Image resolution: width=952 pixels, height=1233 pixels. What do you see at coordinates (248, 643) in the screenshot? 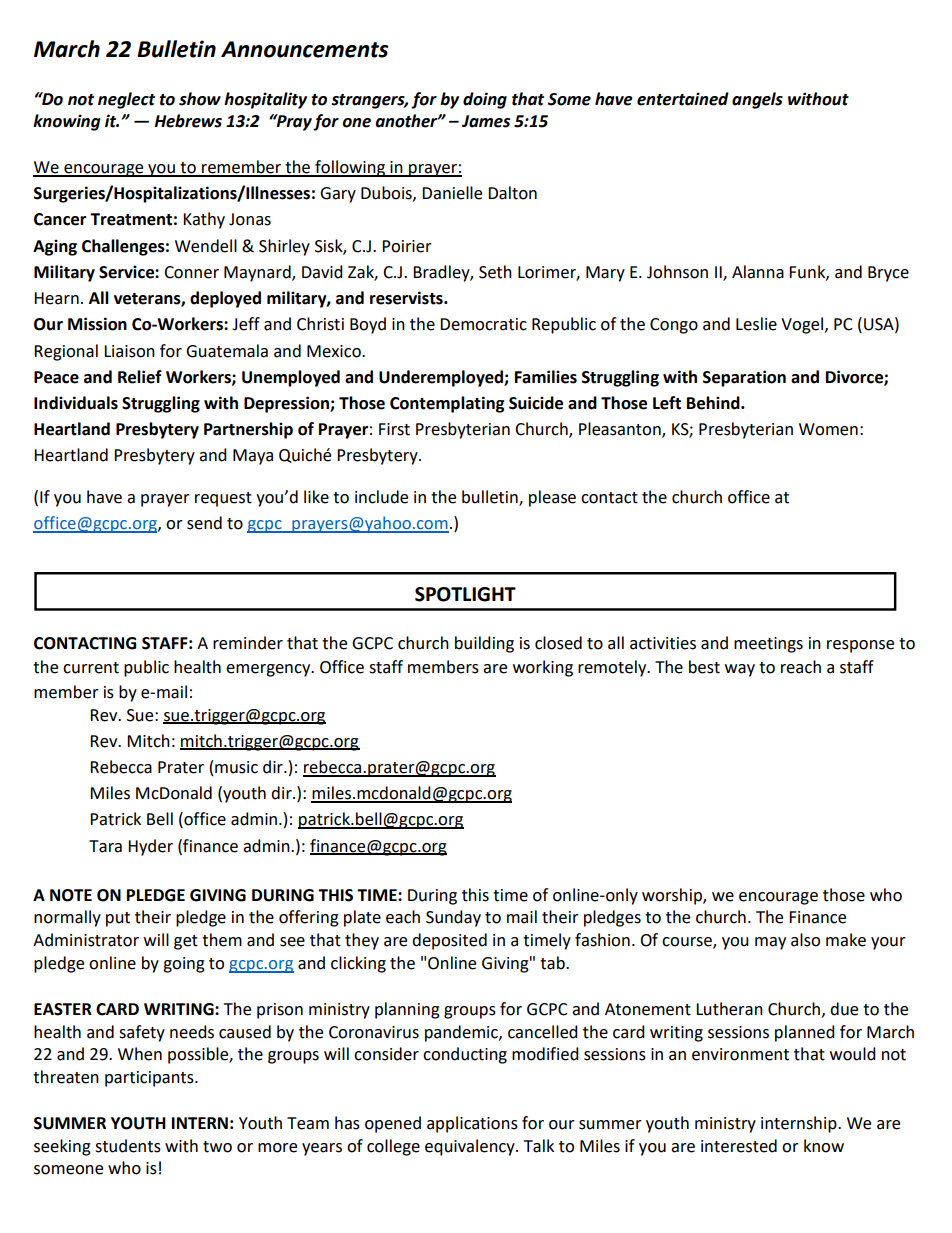
I see `reminder` at bounding box center [248, 643].
